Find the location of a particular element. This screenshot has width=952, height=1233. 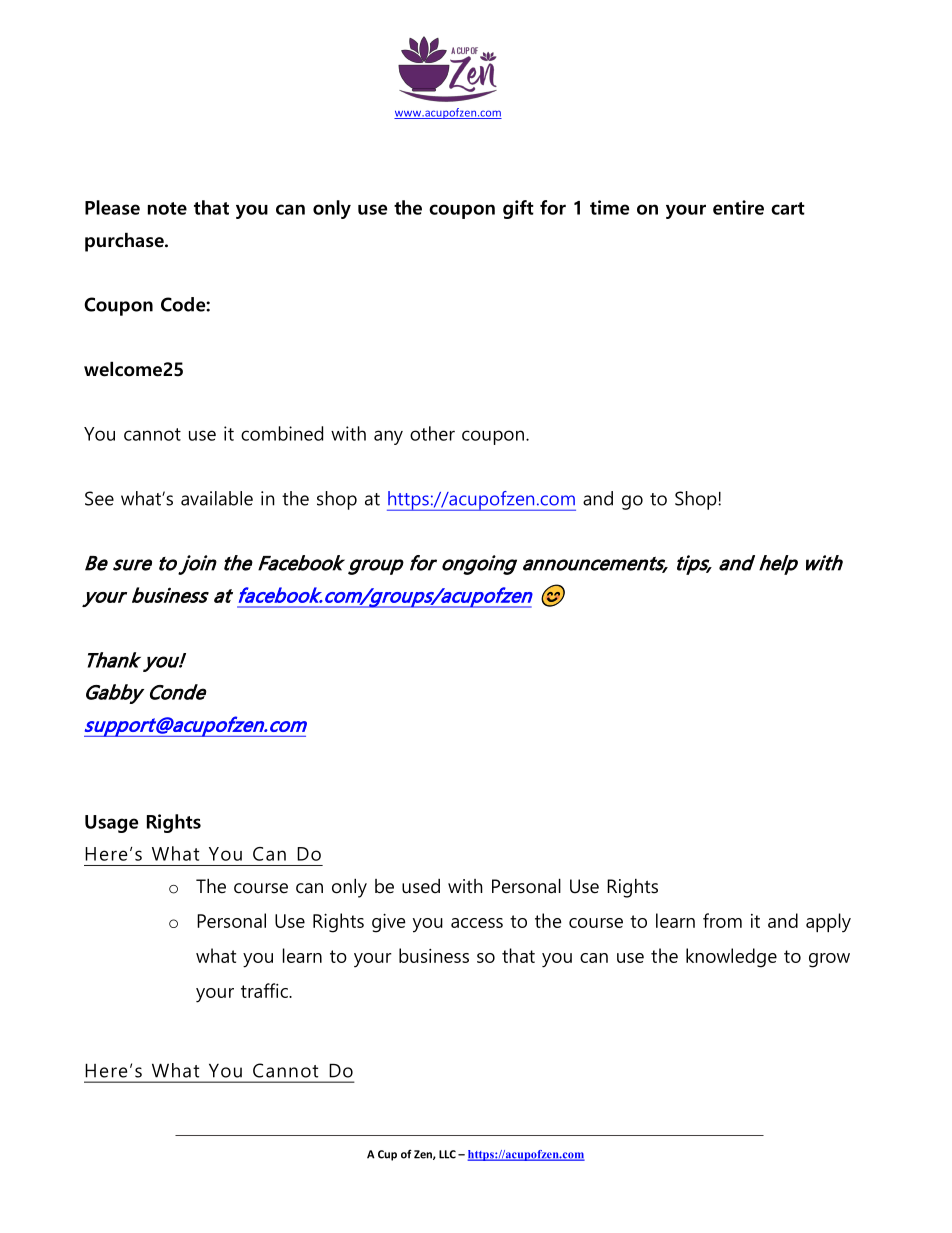

traffic is located at coordinates (265, 990).
